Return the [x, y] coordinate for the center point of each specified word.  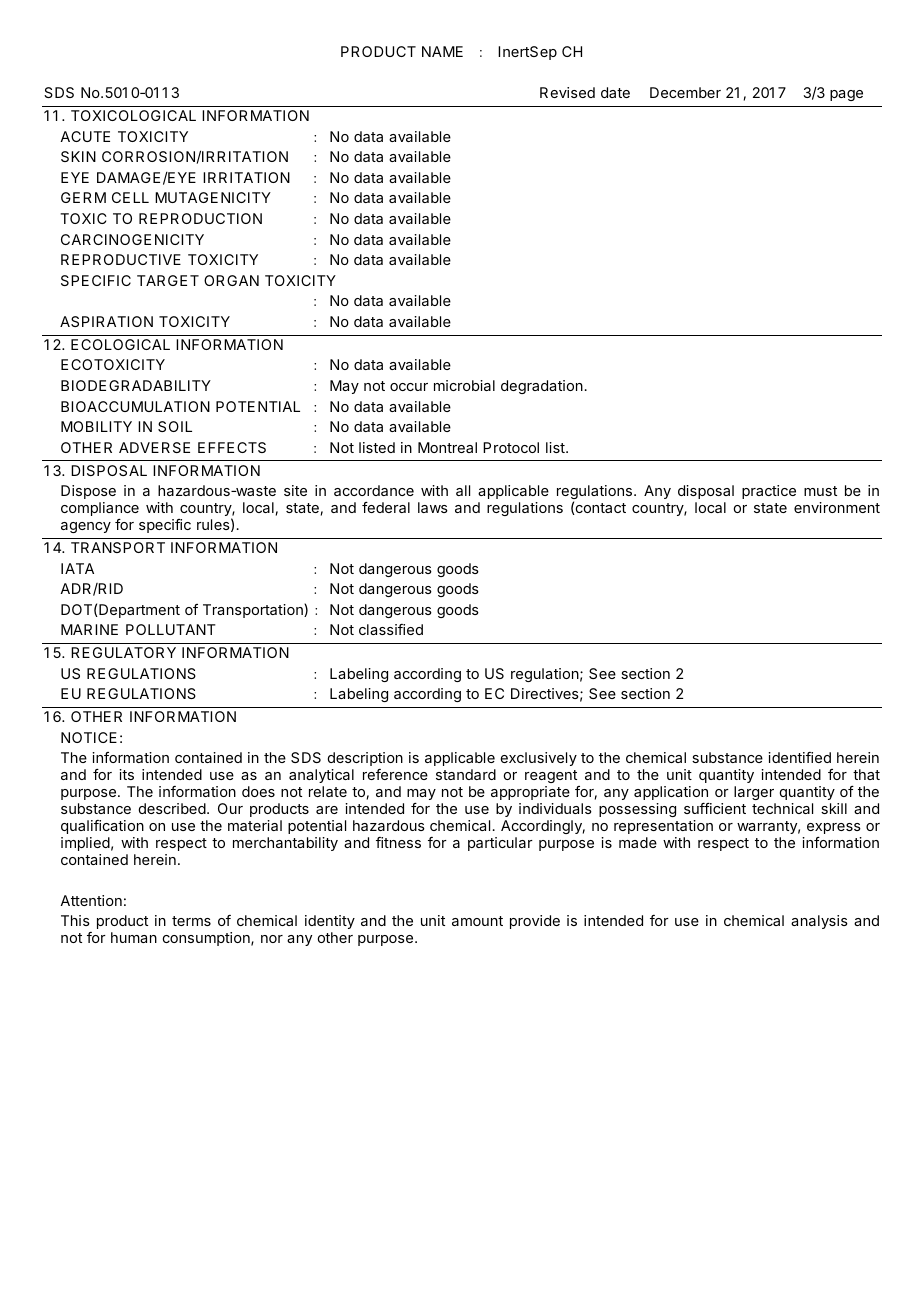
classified [391, 629]
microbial [464, 385]
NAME [442, 51]
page [846, 95]
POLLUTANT [171, 629]
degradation [542, 387]
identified [799, 757]
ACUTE [85, 136]
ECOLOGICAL [120, 344]
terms [191, 921]
